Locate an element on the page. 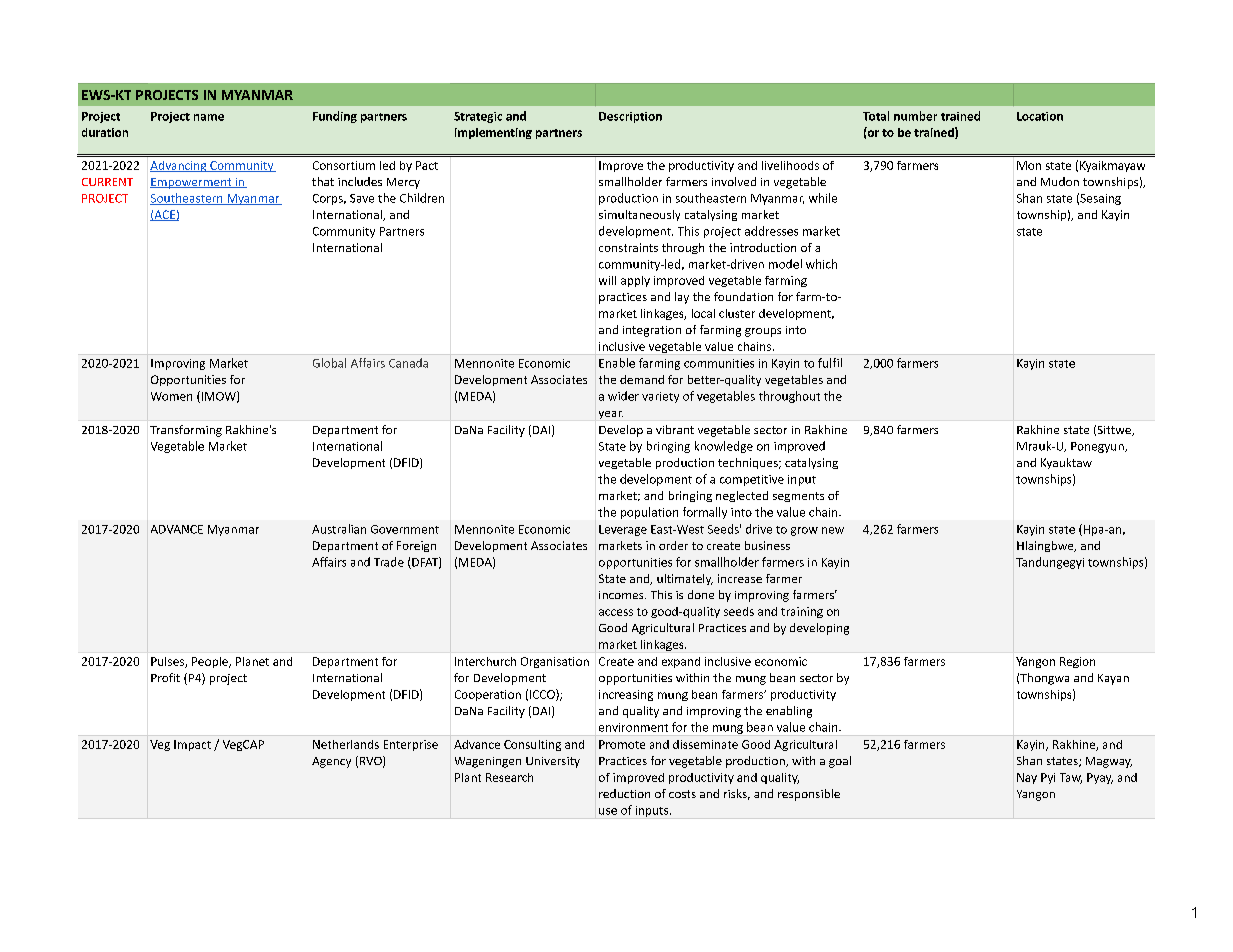 The image size is (1233, 952). name is located at coordinates (209, 117).
